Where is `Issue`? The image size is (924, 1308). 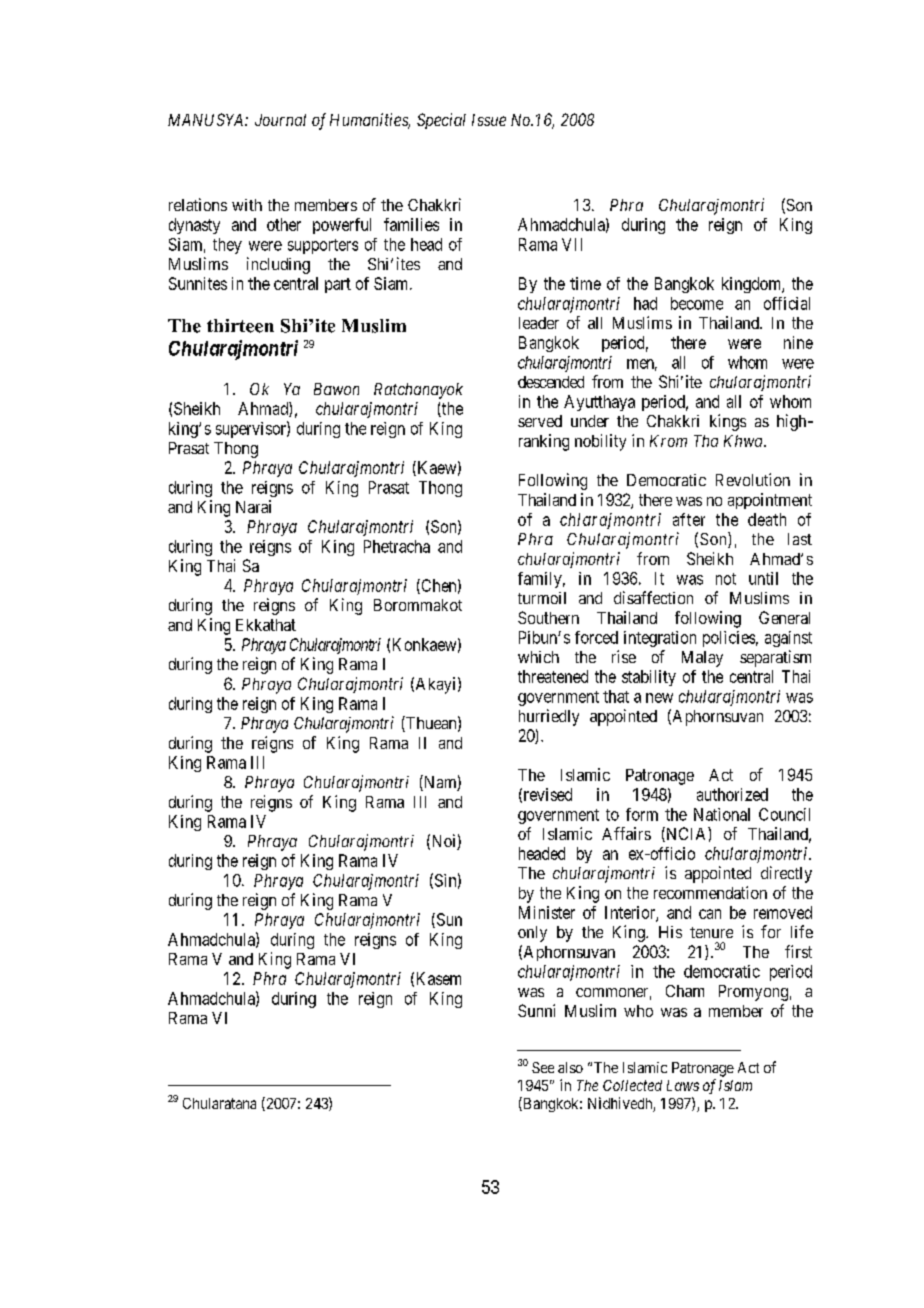 Issue is located at coordinates (489, 120).
